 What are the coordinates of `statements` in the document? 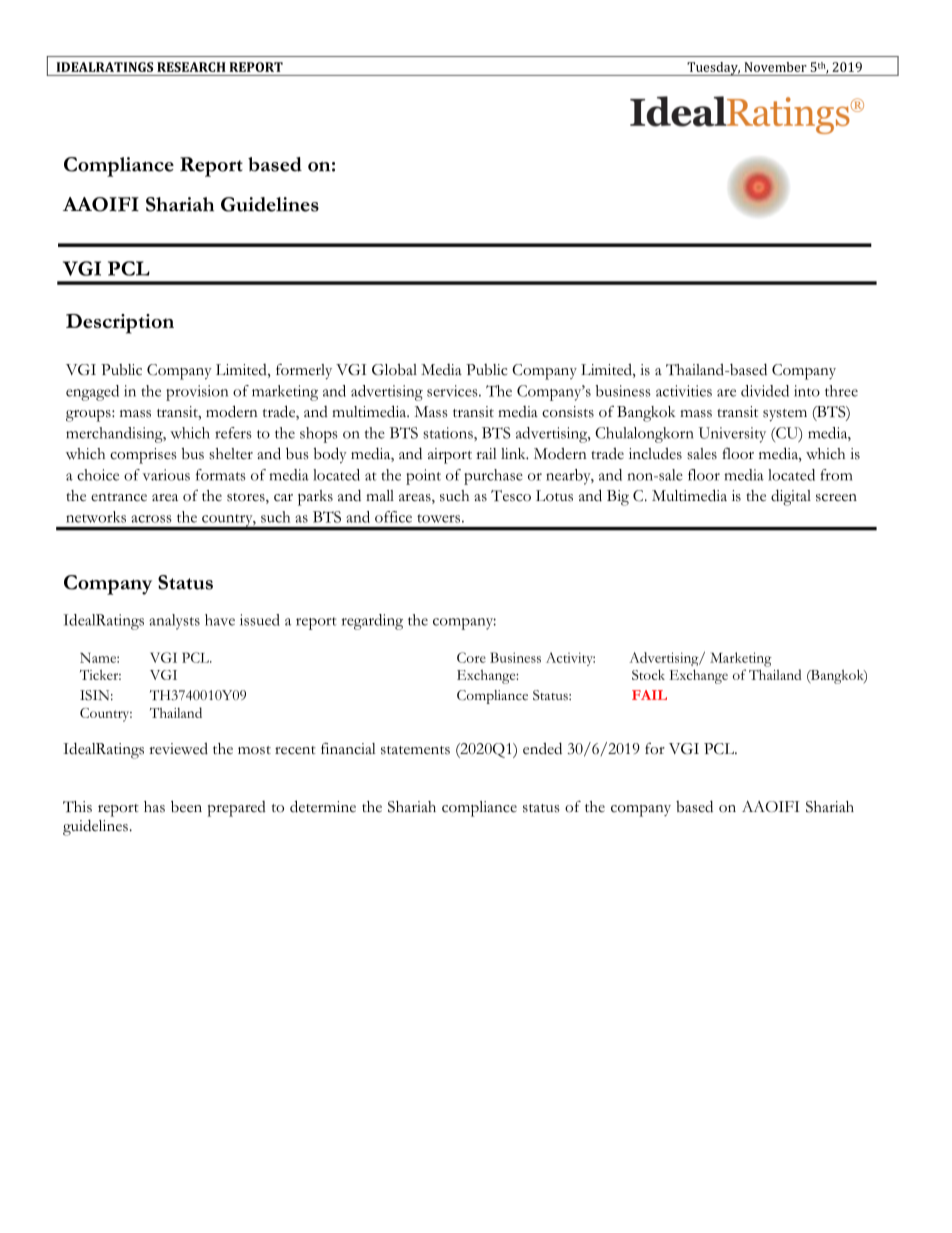 It's located at (415, 750).
